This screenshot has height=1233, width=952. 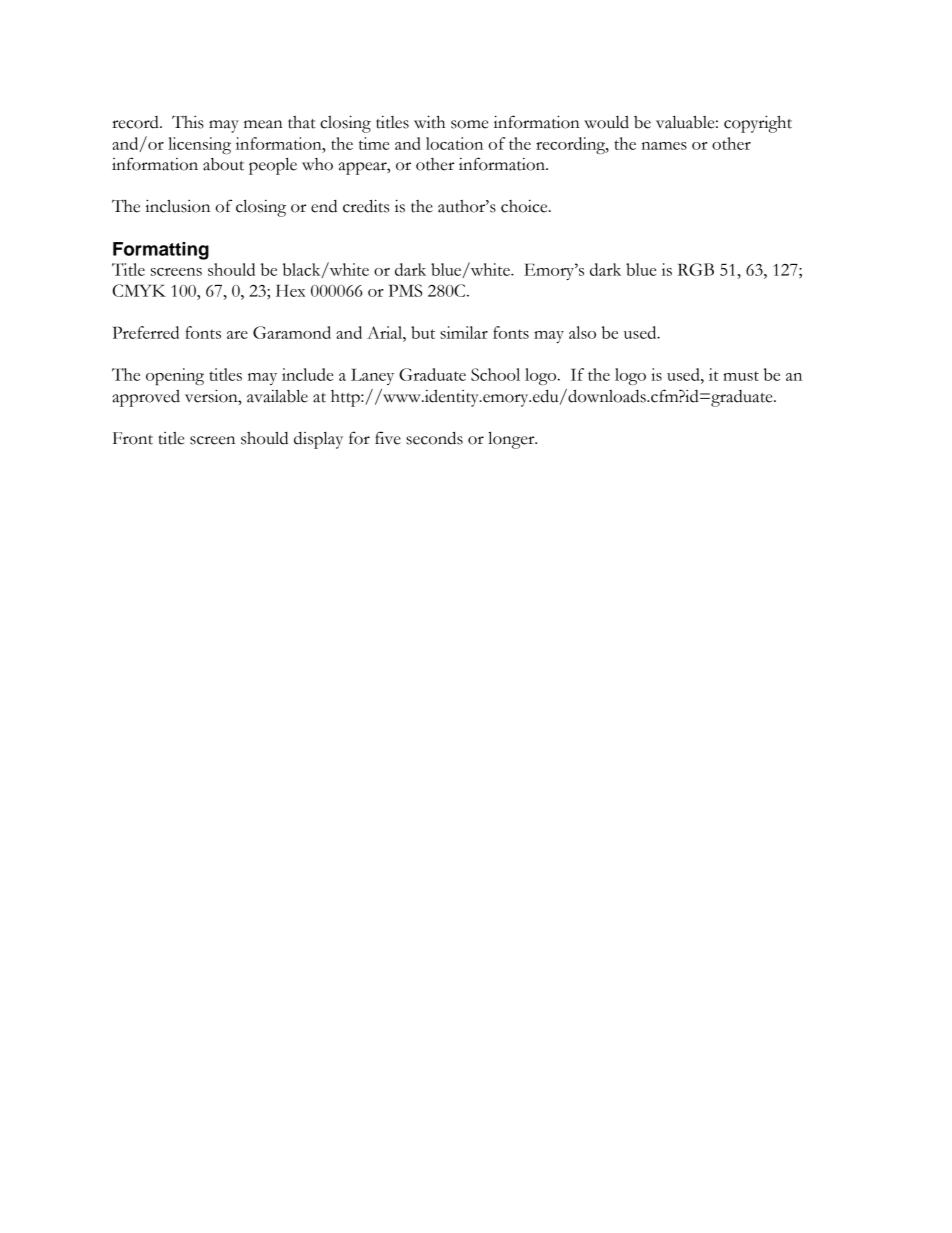 What do you see at coordinates (188, 122) in the screenshot?
I see `This` at bounding box center [188, 122].
